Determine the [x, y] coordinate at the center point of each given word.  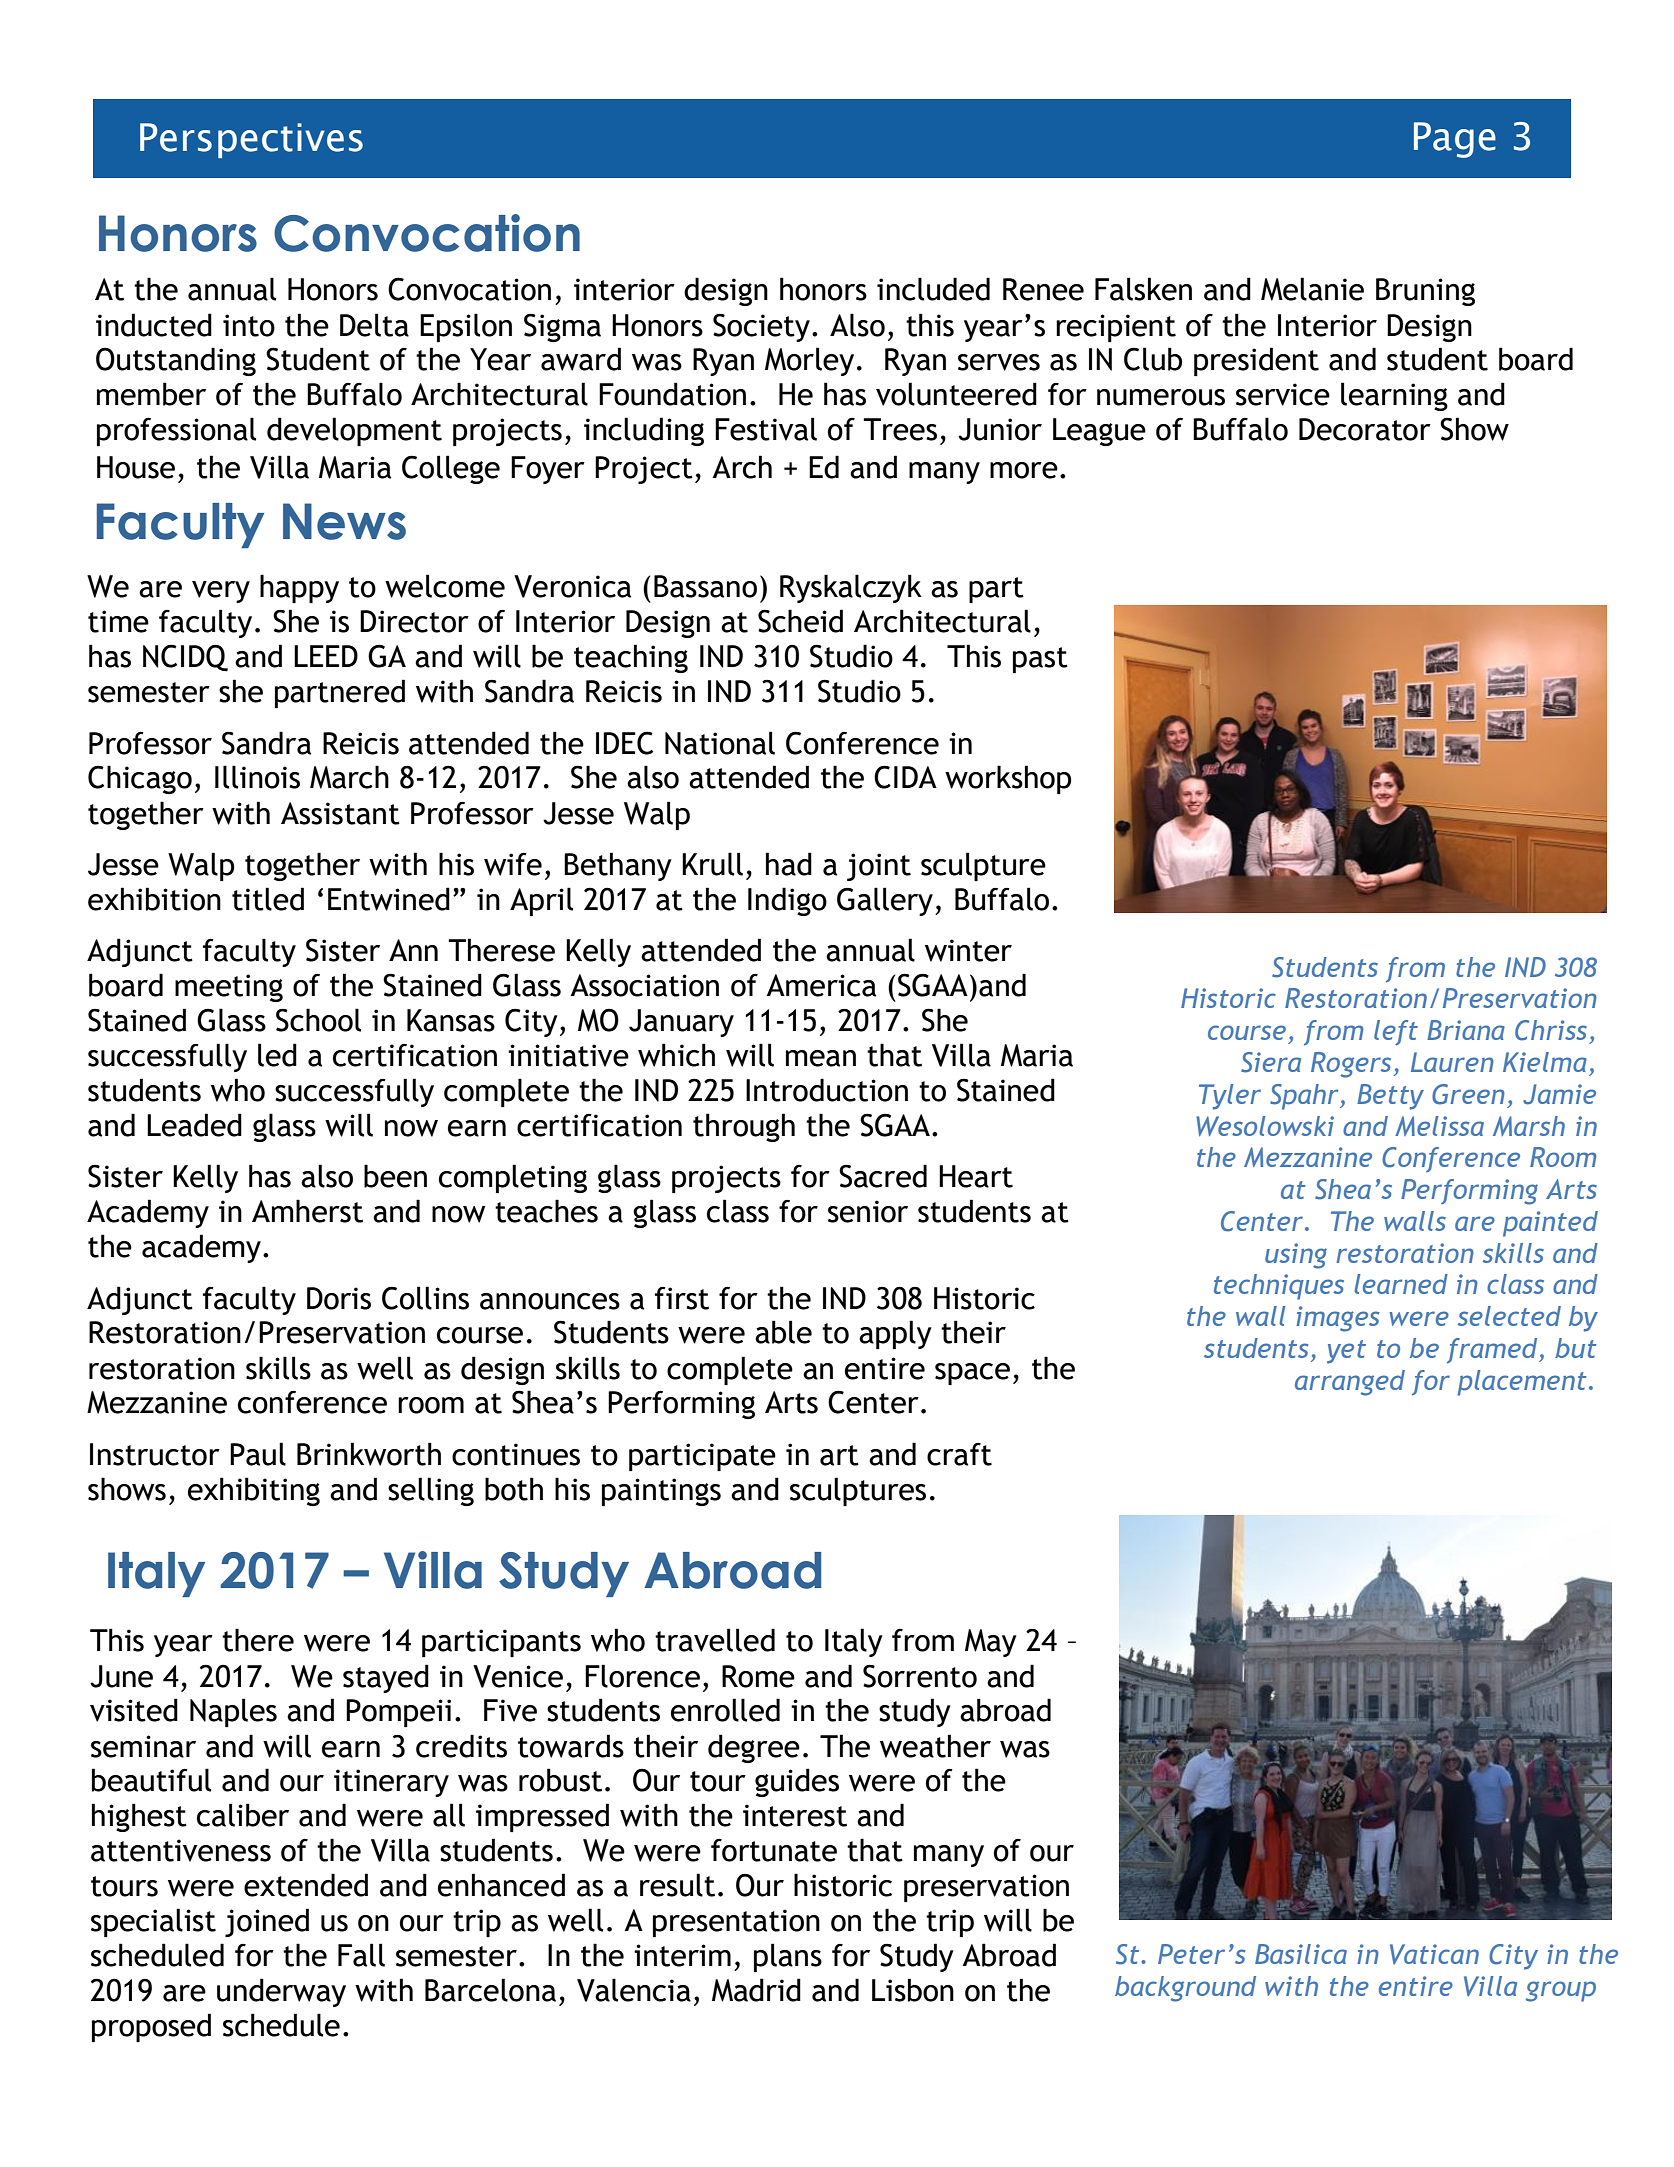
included [933, 289]
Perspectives [251, 140]
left [1396, 1032]
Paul [258, 1454]
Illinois [257, 777]
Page [1455, 140]
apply [895, 1334]
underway [281, 1992]
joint [879, 867]
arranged [1350, 1383]
